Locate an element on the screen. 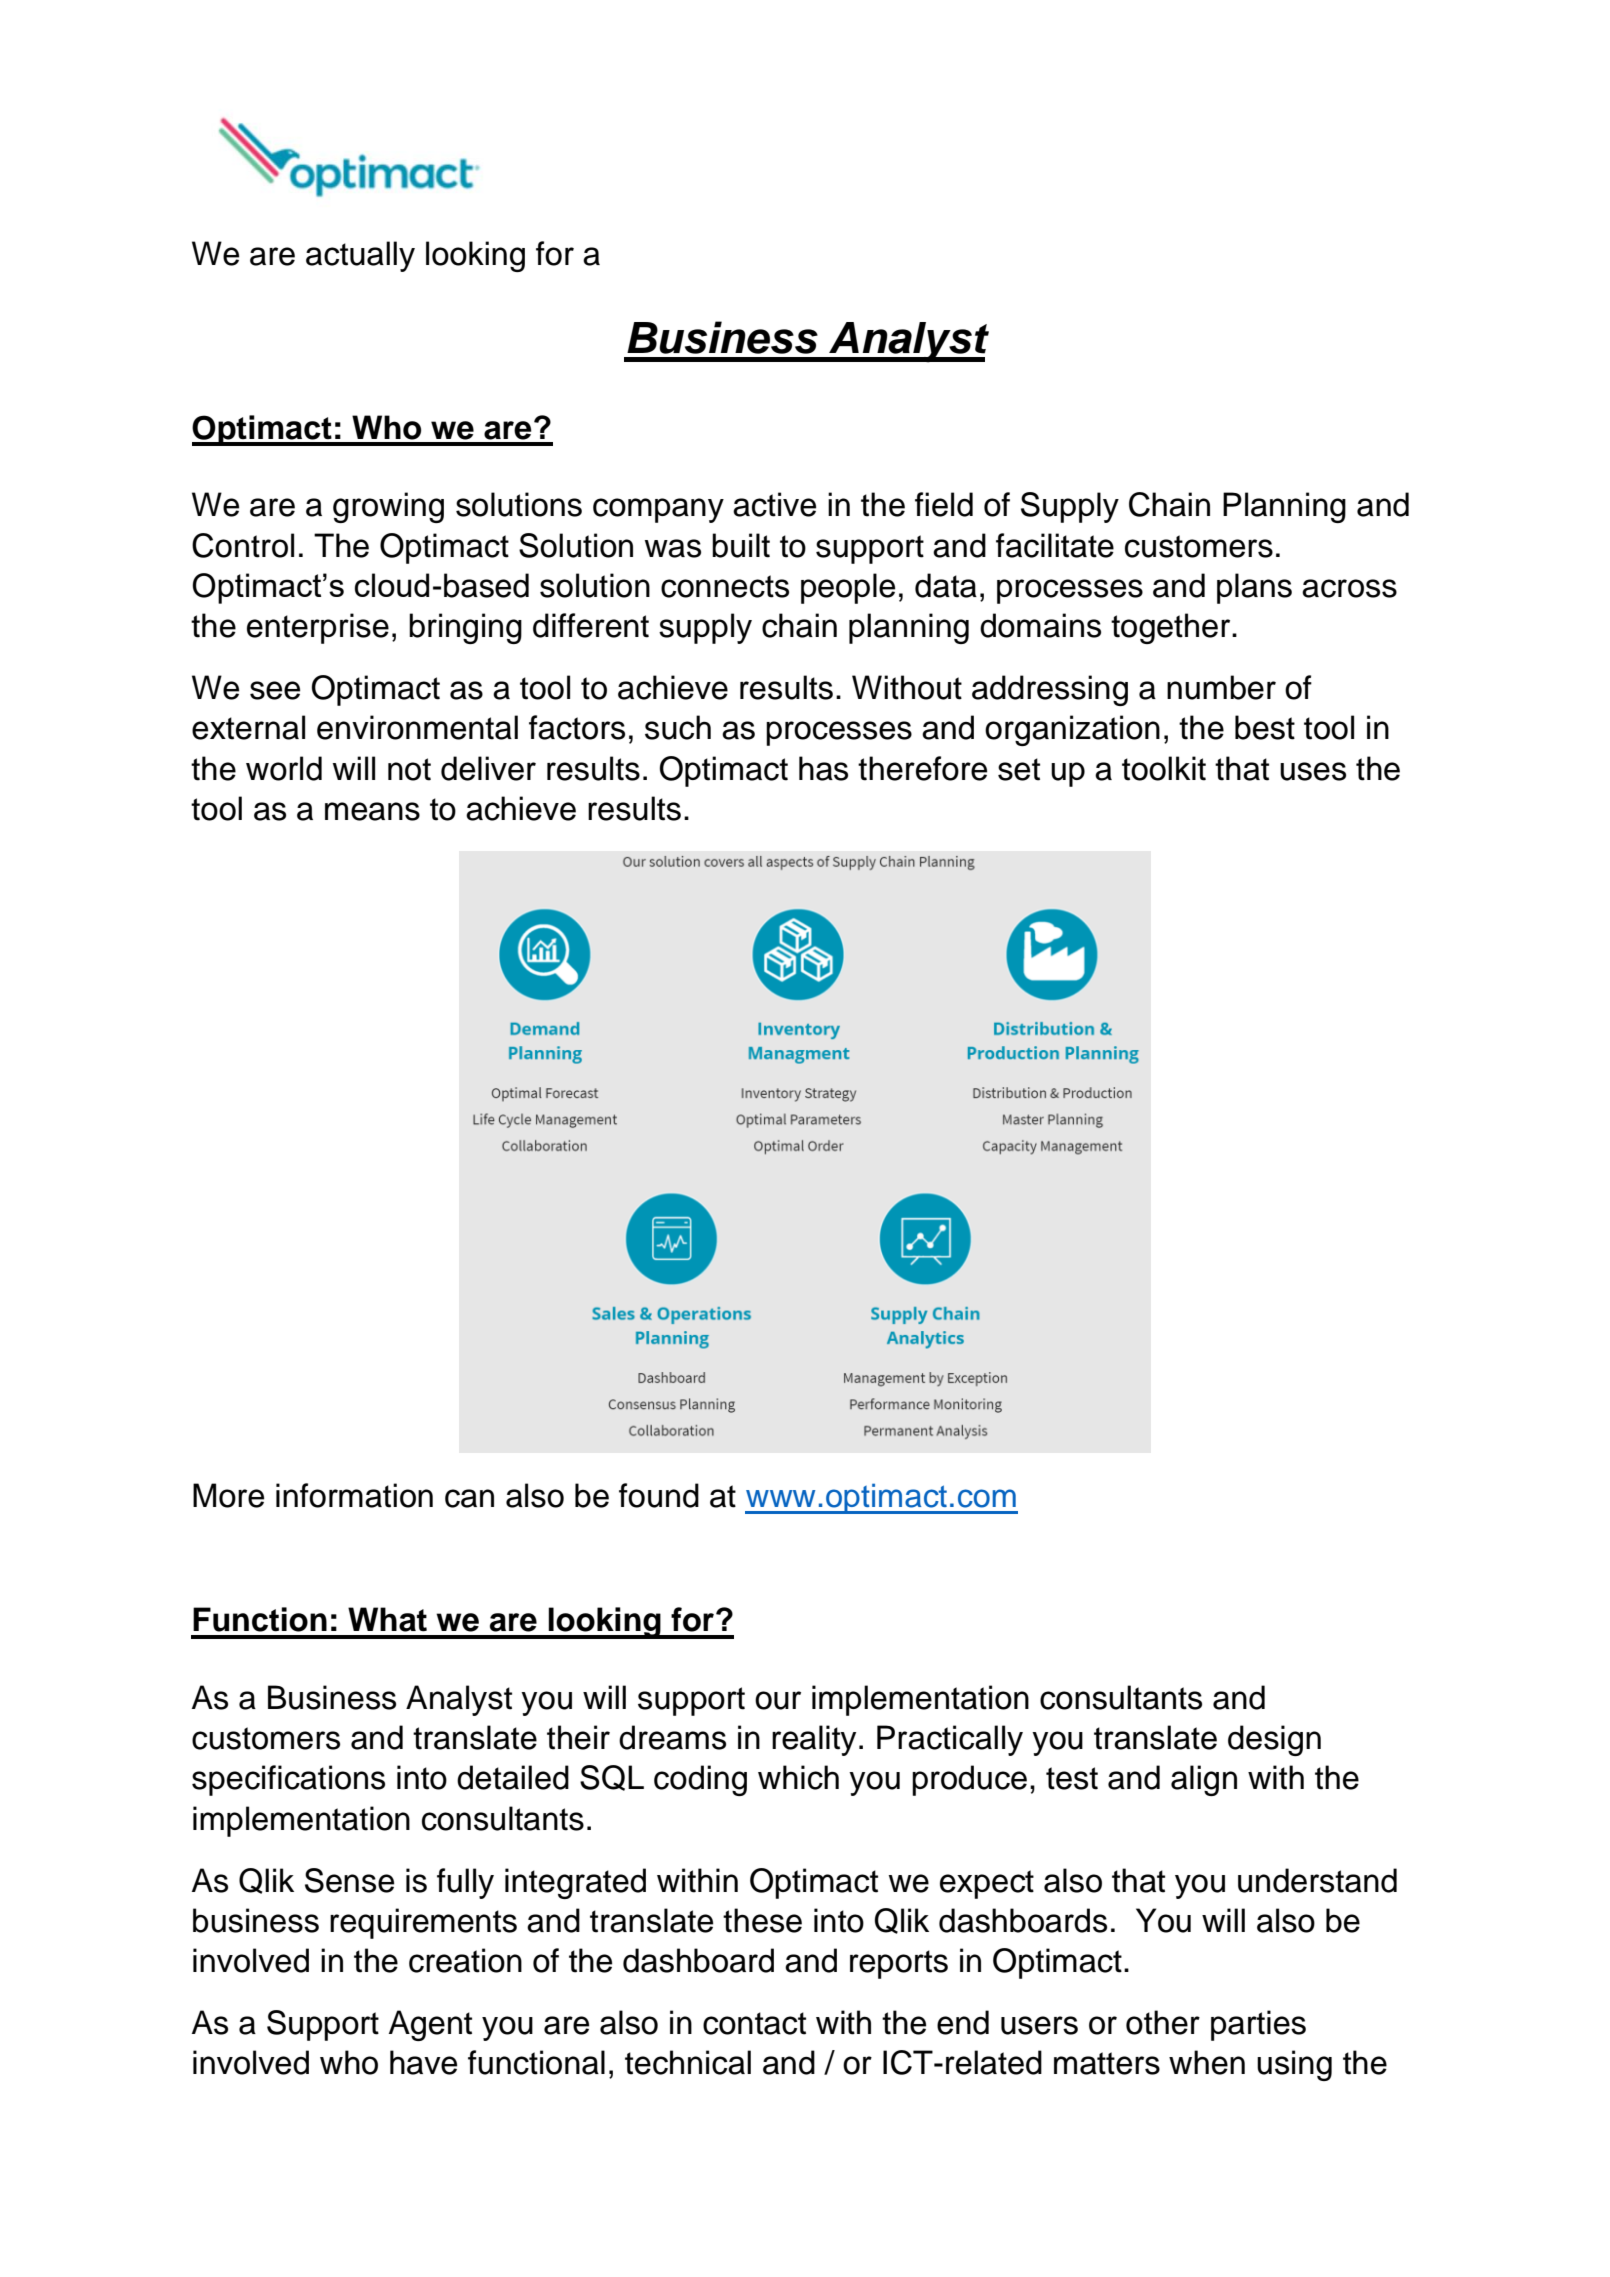  Agent is located at coordinates (430, 2025).
